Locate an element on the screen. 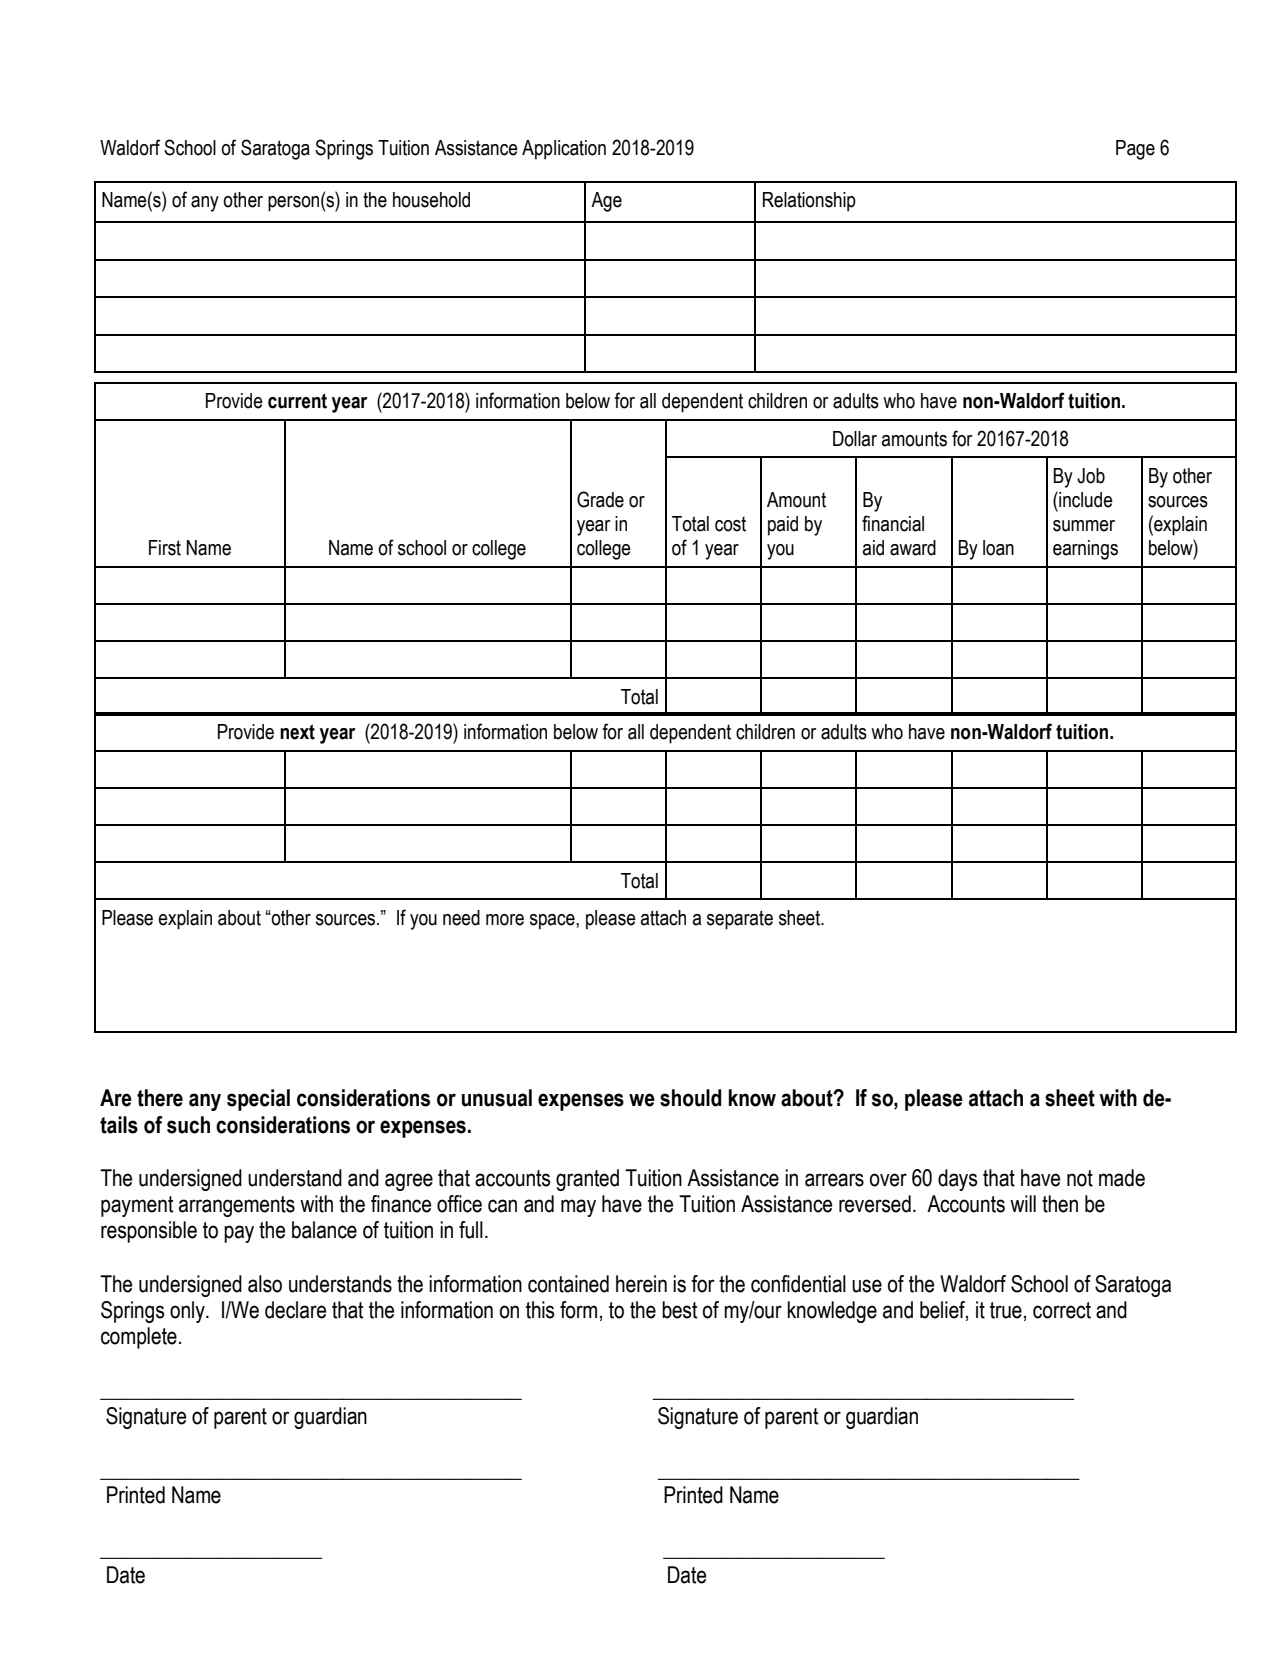  household is located at coordinates (431, 200).
